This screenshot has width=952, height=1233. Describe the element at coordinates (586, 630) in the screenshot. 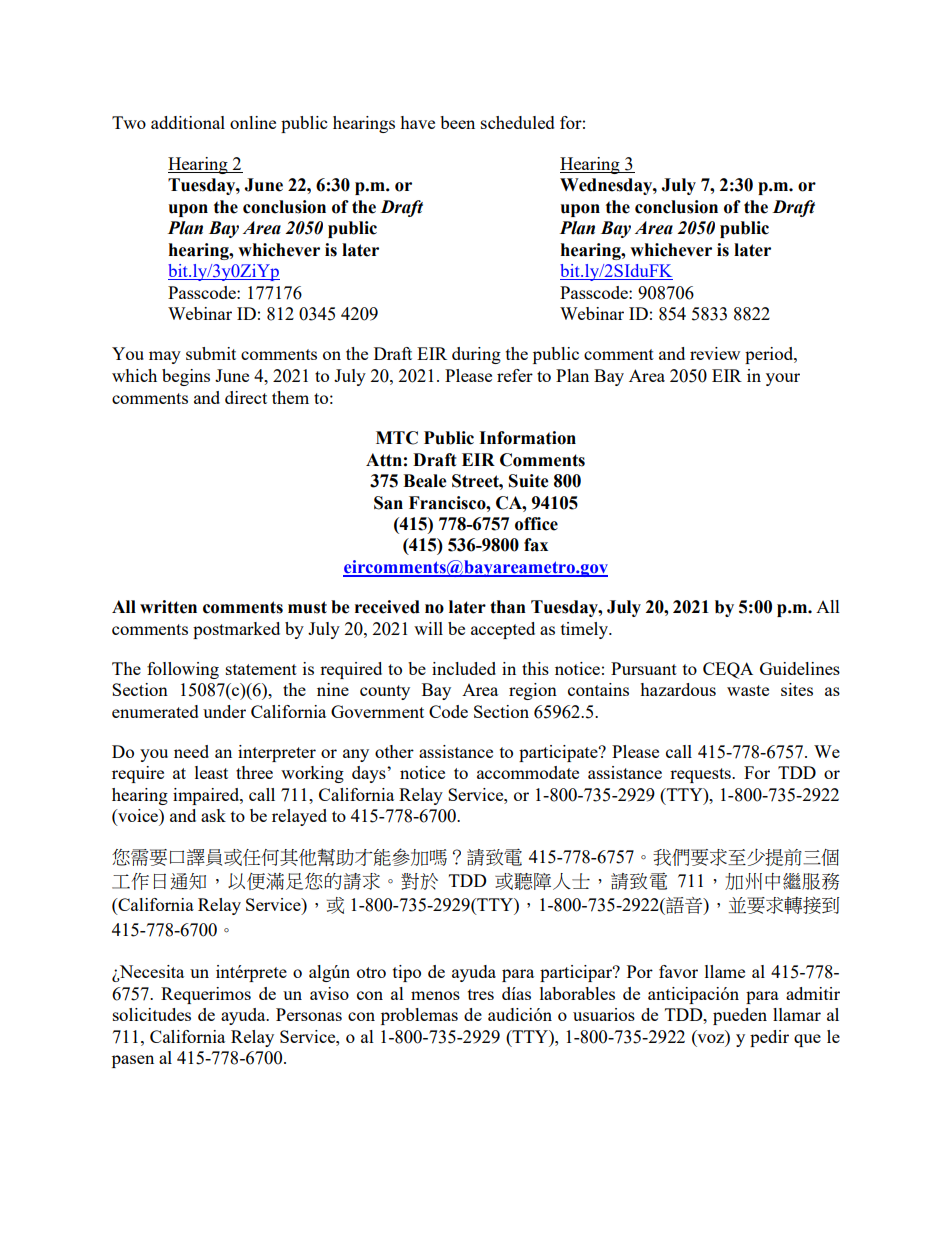

I see `timely` at that location.
